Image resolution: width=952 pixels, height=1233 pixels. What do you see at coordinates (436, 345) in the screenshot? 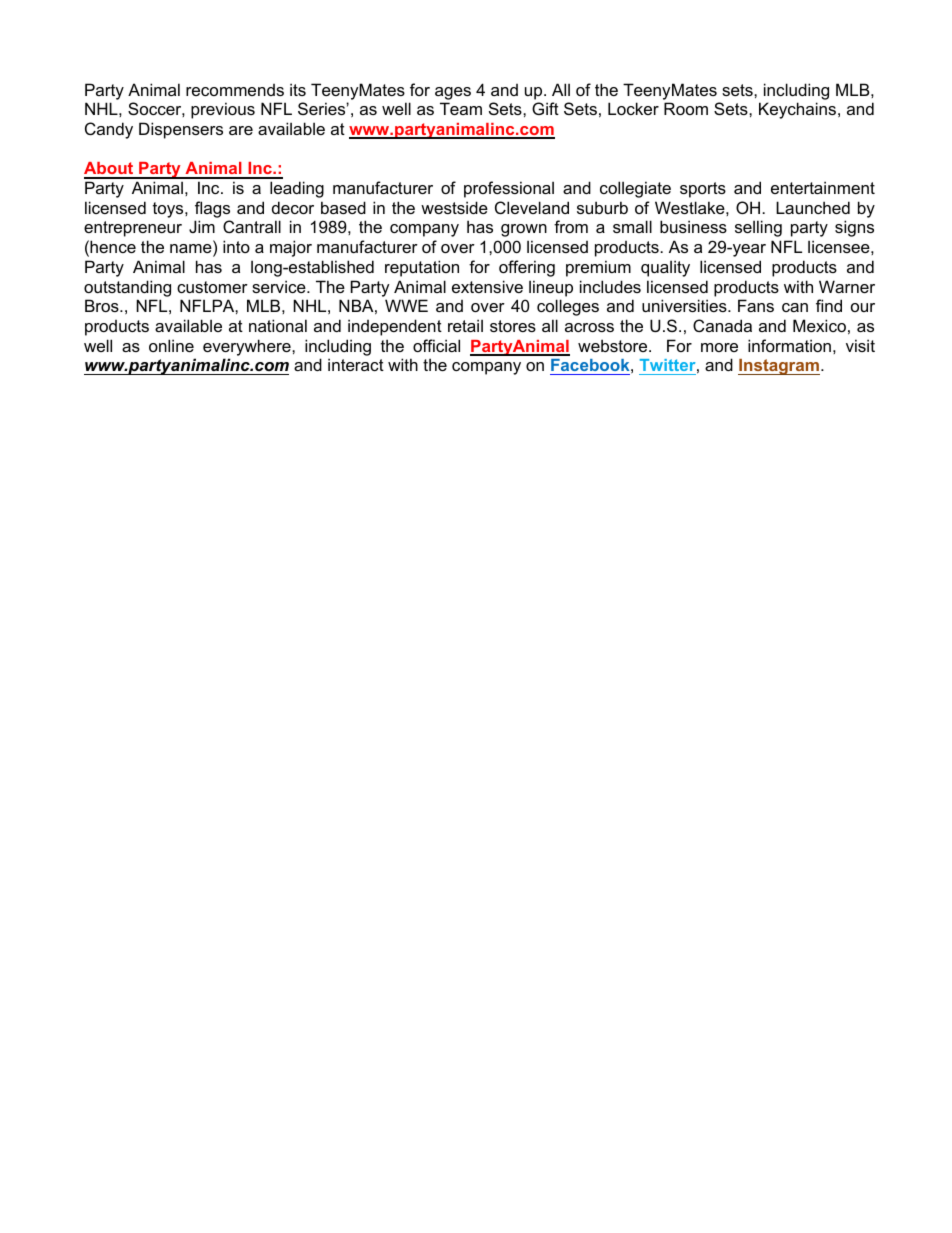
I see `official` at bounding box center [436, 345].
